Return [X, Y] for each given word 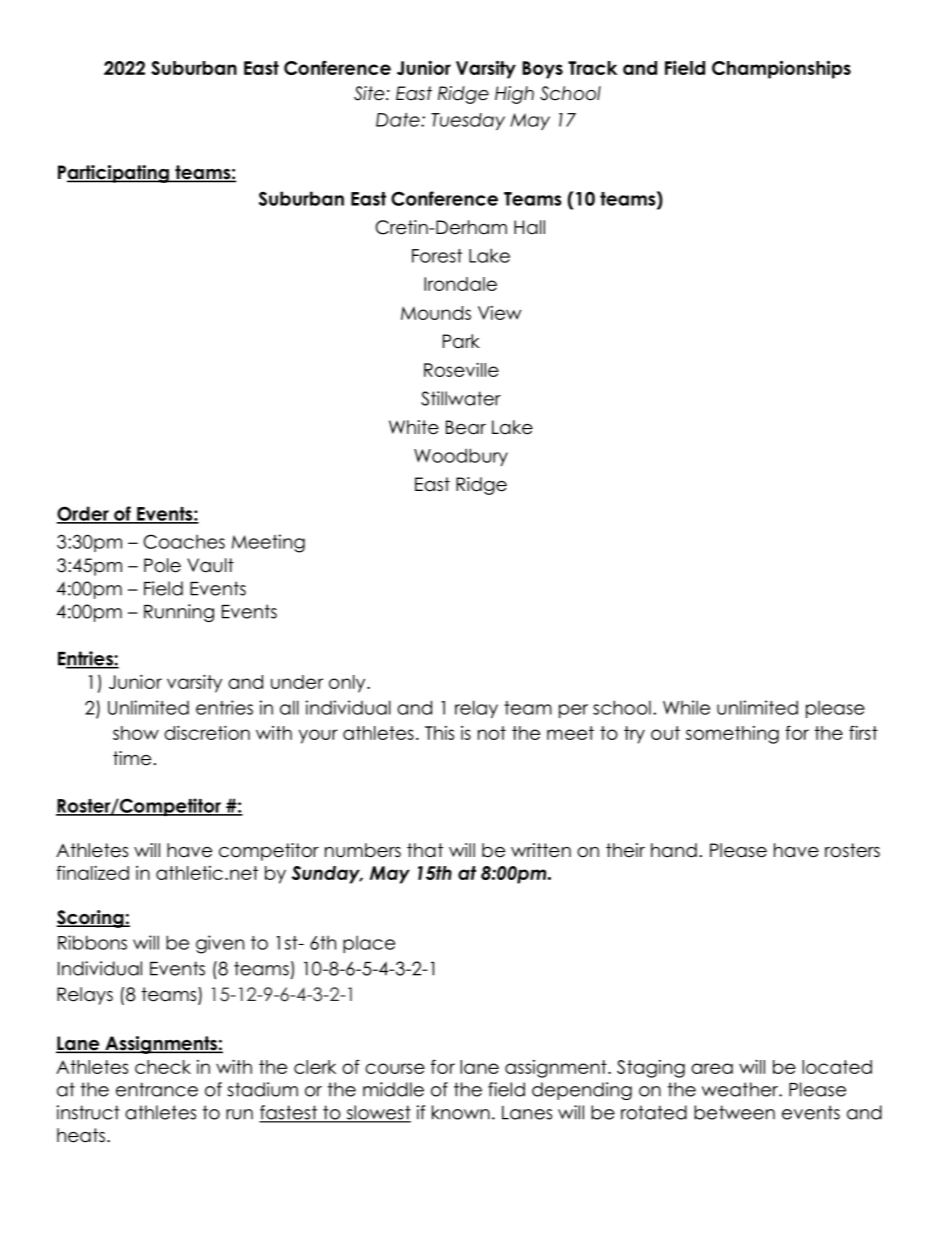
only [348, 684]
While [686, 707]
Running [179, 613]
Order [84, 514]
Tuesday [468, 121]
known [461, 1112]
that [425, 850]
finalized [92, 872]
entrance [157, 1089]
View [499, 313]
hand [674, 850]
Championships [781, 69]
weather [741, 1089]
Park [461, 341]
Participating [114, 174]
